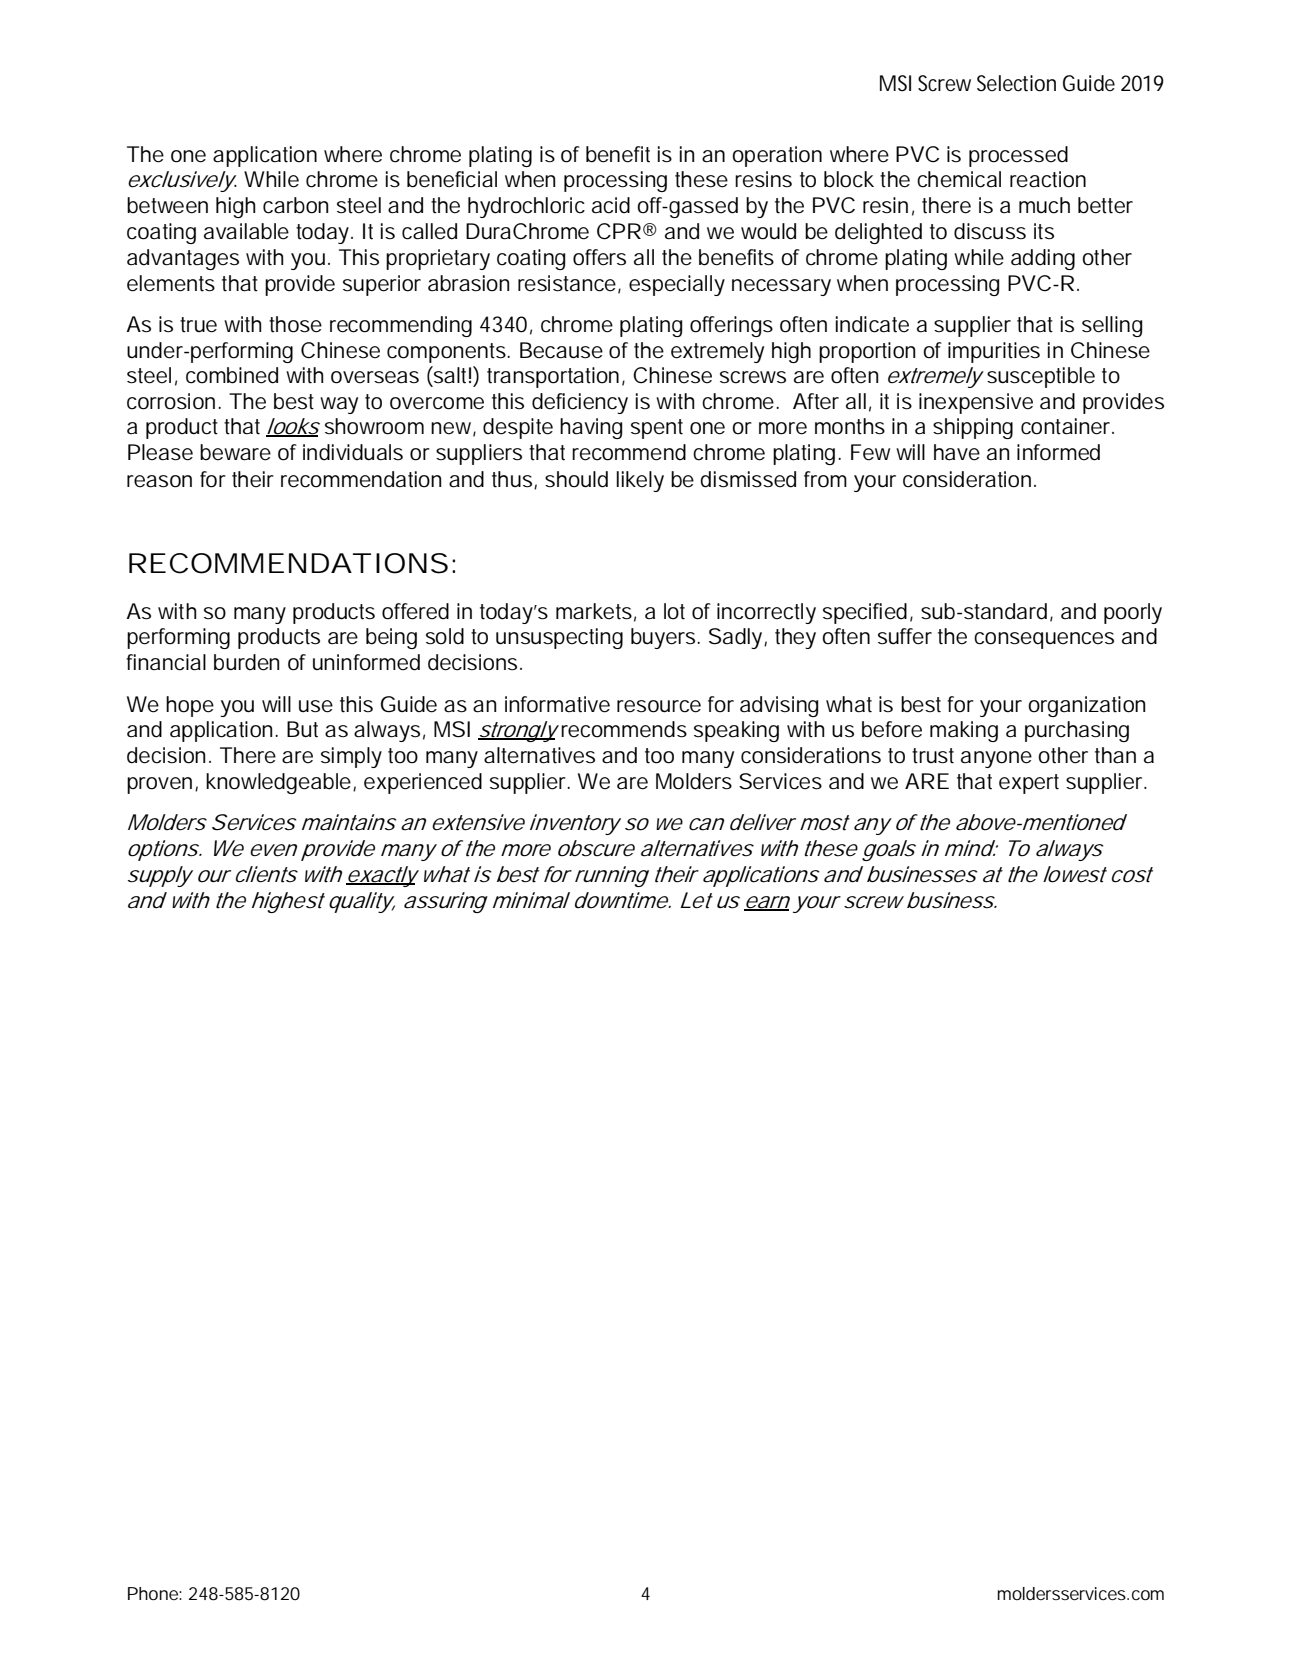 Image resolution: width=1295 pixels, height=1676 pixels. Describe the element at coordinates (736, 731) in the document. I see `speaking` at that location.
